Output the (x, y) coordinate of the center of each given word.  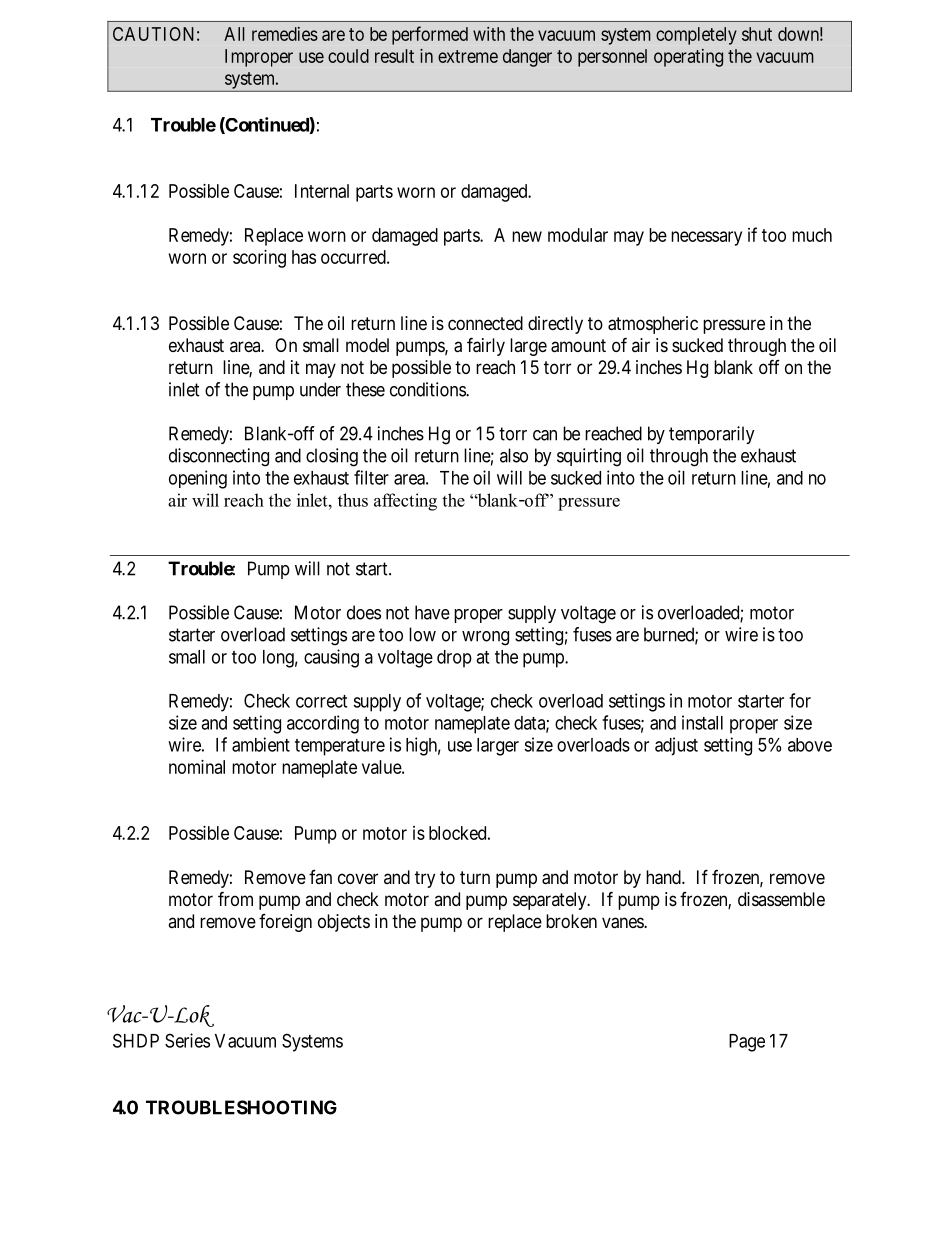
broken (571, 921)
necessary (706, 238)
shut (757, 34)
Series (187, 1040)
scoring (259, 259)
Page (747, 1043)
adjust (676, 746)
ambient (261, 744)
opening (198, 479)
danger (527, 58)
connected (485, 323)
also (514, 455)
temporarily (712, 435)
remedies (285, 34)
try (425, 879)
